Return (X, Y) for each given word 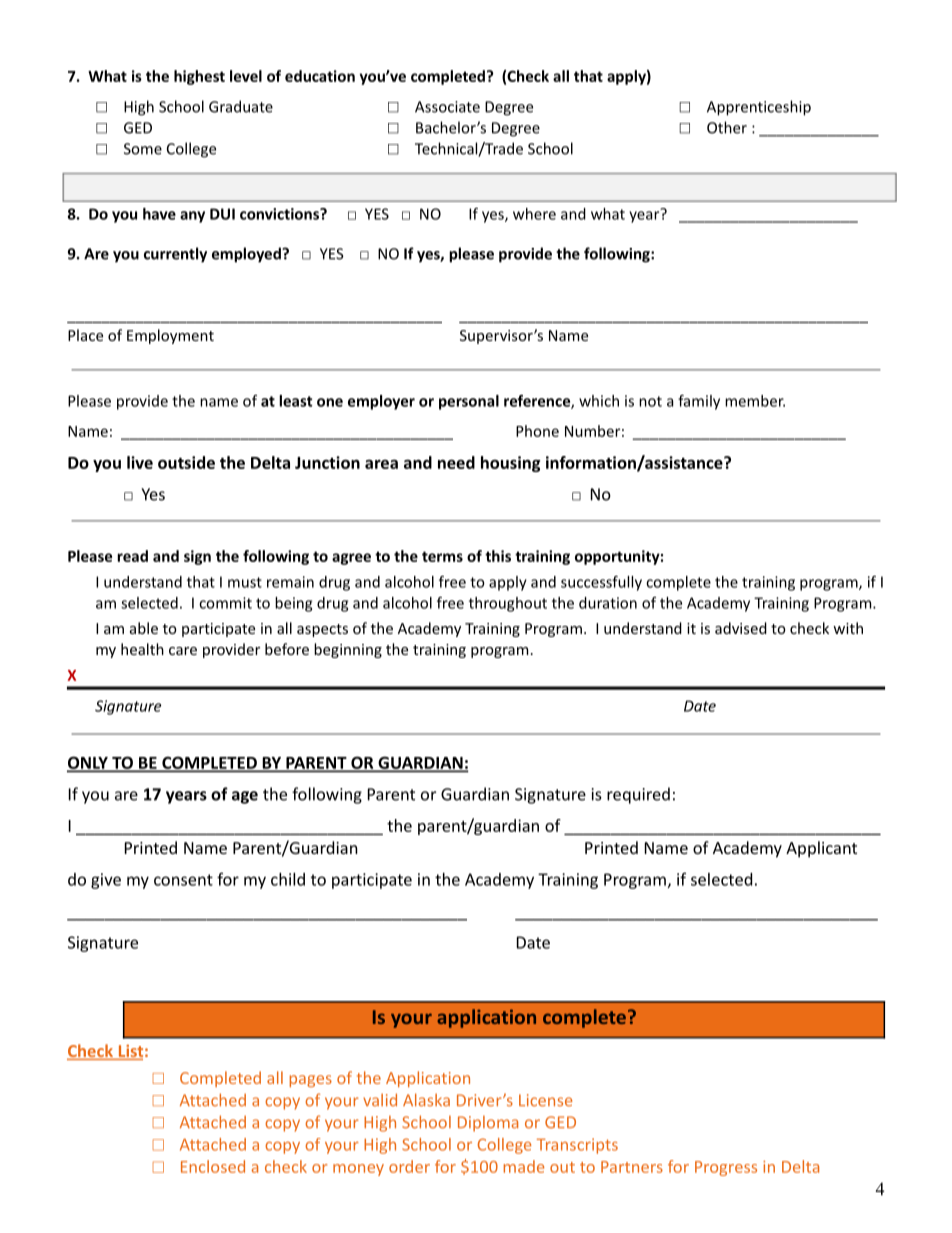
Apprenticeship (759, 108)
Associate (447, 107)
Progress (726, 1168)
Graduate (241, 106)
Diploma (488, 1124)
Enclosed (213, 1166)
